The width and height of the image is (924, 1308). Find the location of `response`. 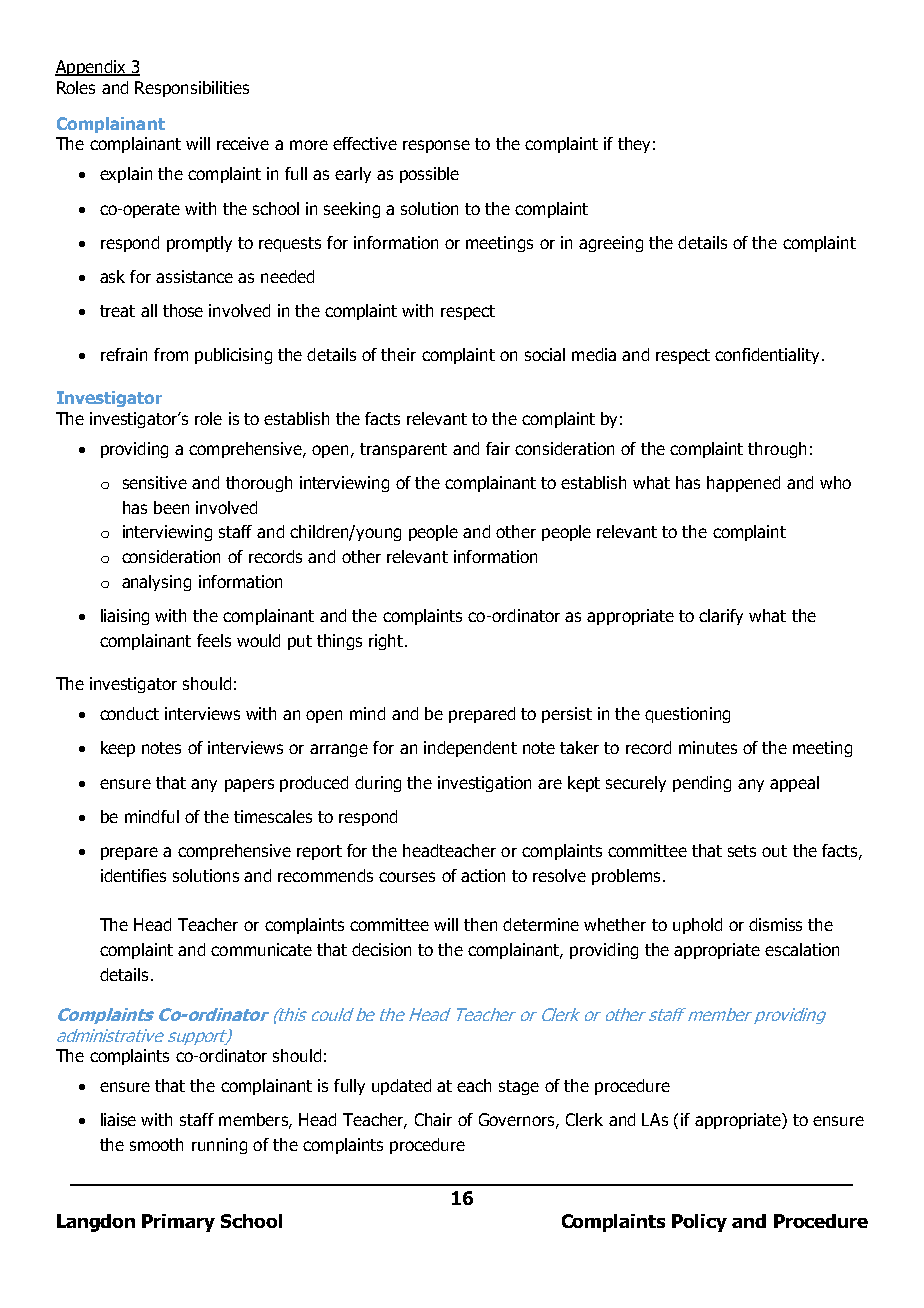

response is located at coordinates (436, 146).
